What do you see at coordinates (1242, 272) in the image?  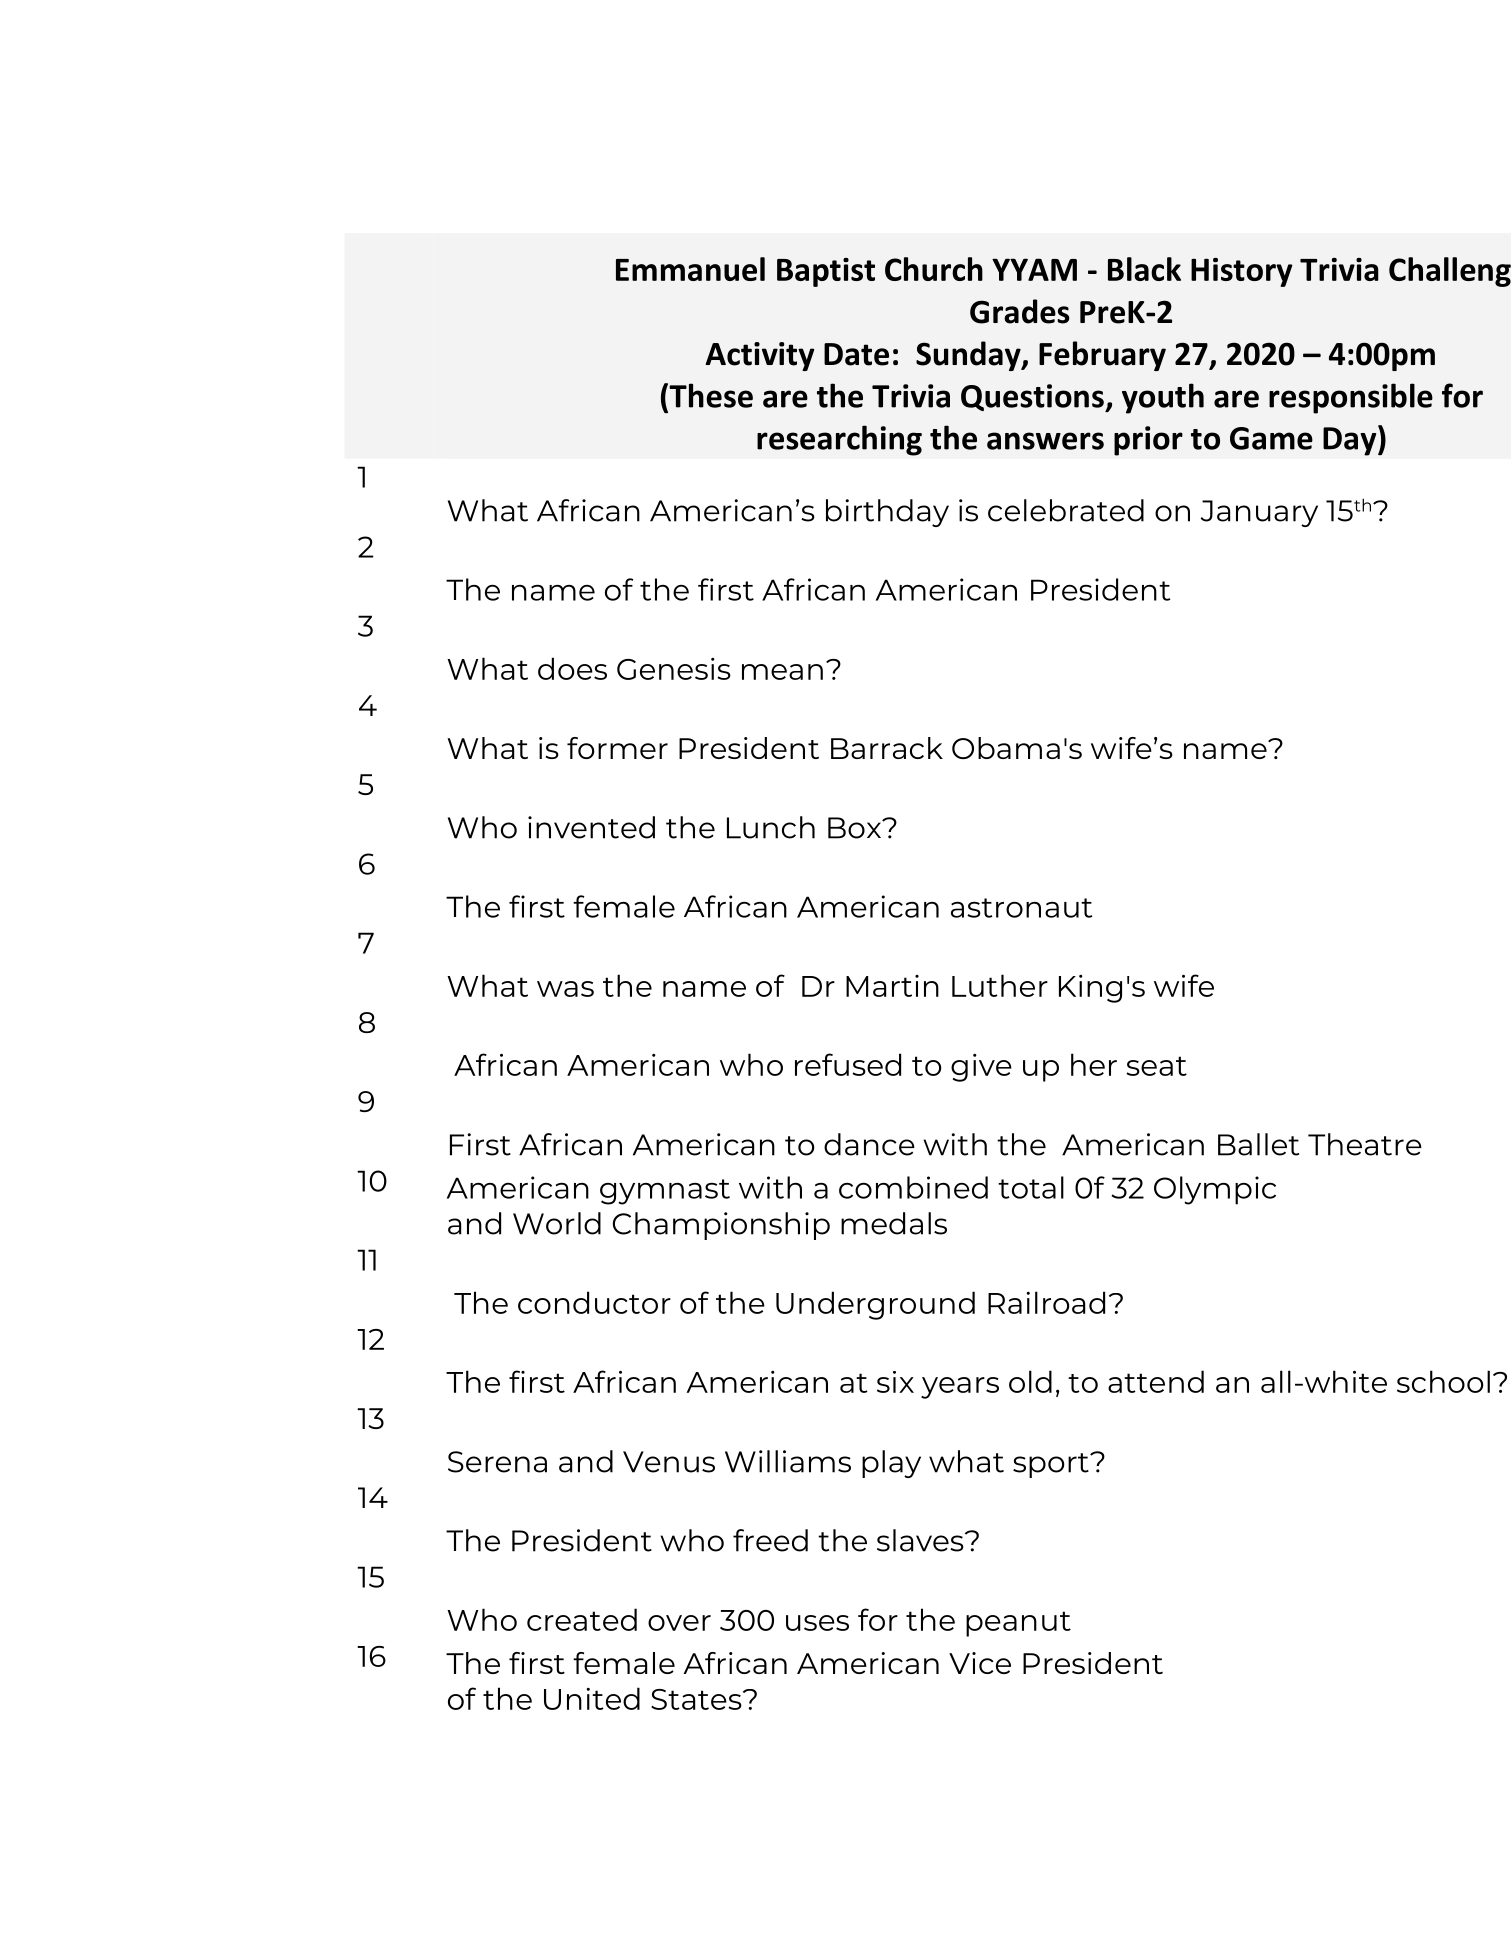 I see `History` at bounding box center [1242, 272].
